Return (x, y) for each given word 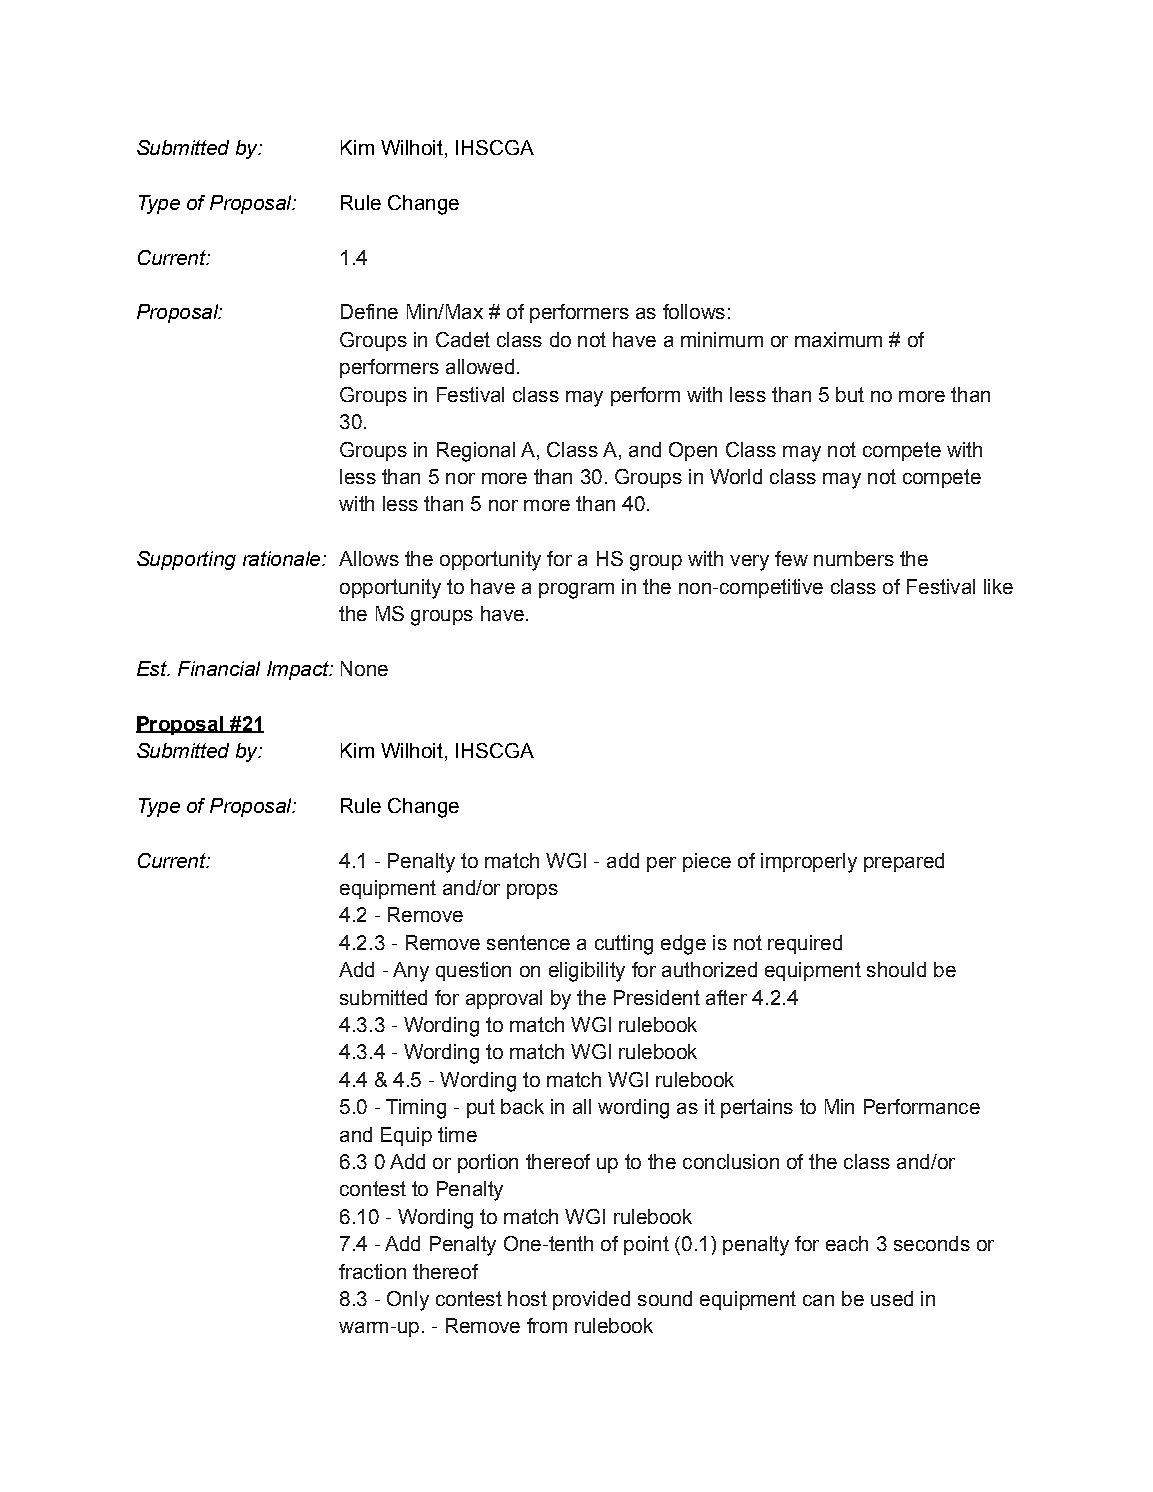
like (998, 586)
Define (369, 311)
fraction (372, 1271)
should (896, 969)
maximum (838, 339)
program (576, 591)
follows (694, 311)
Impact (299, 670)
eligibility (587, 972)
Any (411, 972)
